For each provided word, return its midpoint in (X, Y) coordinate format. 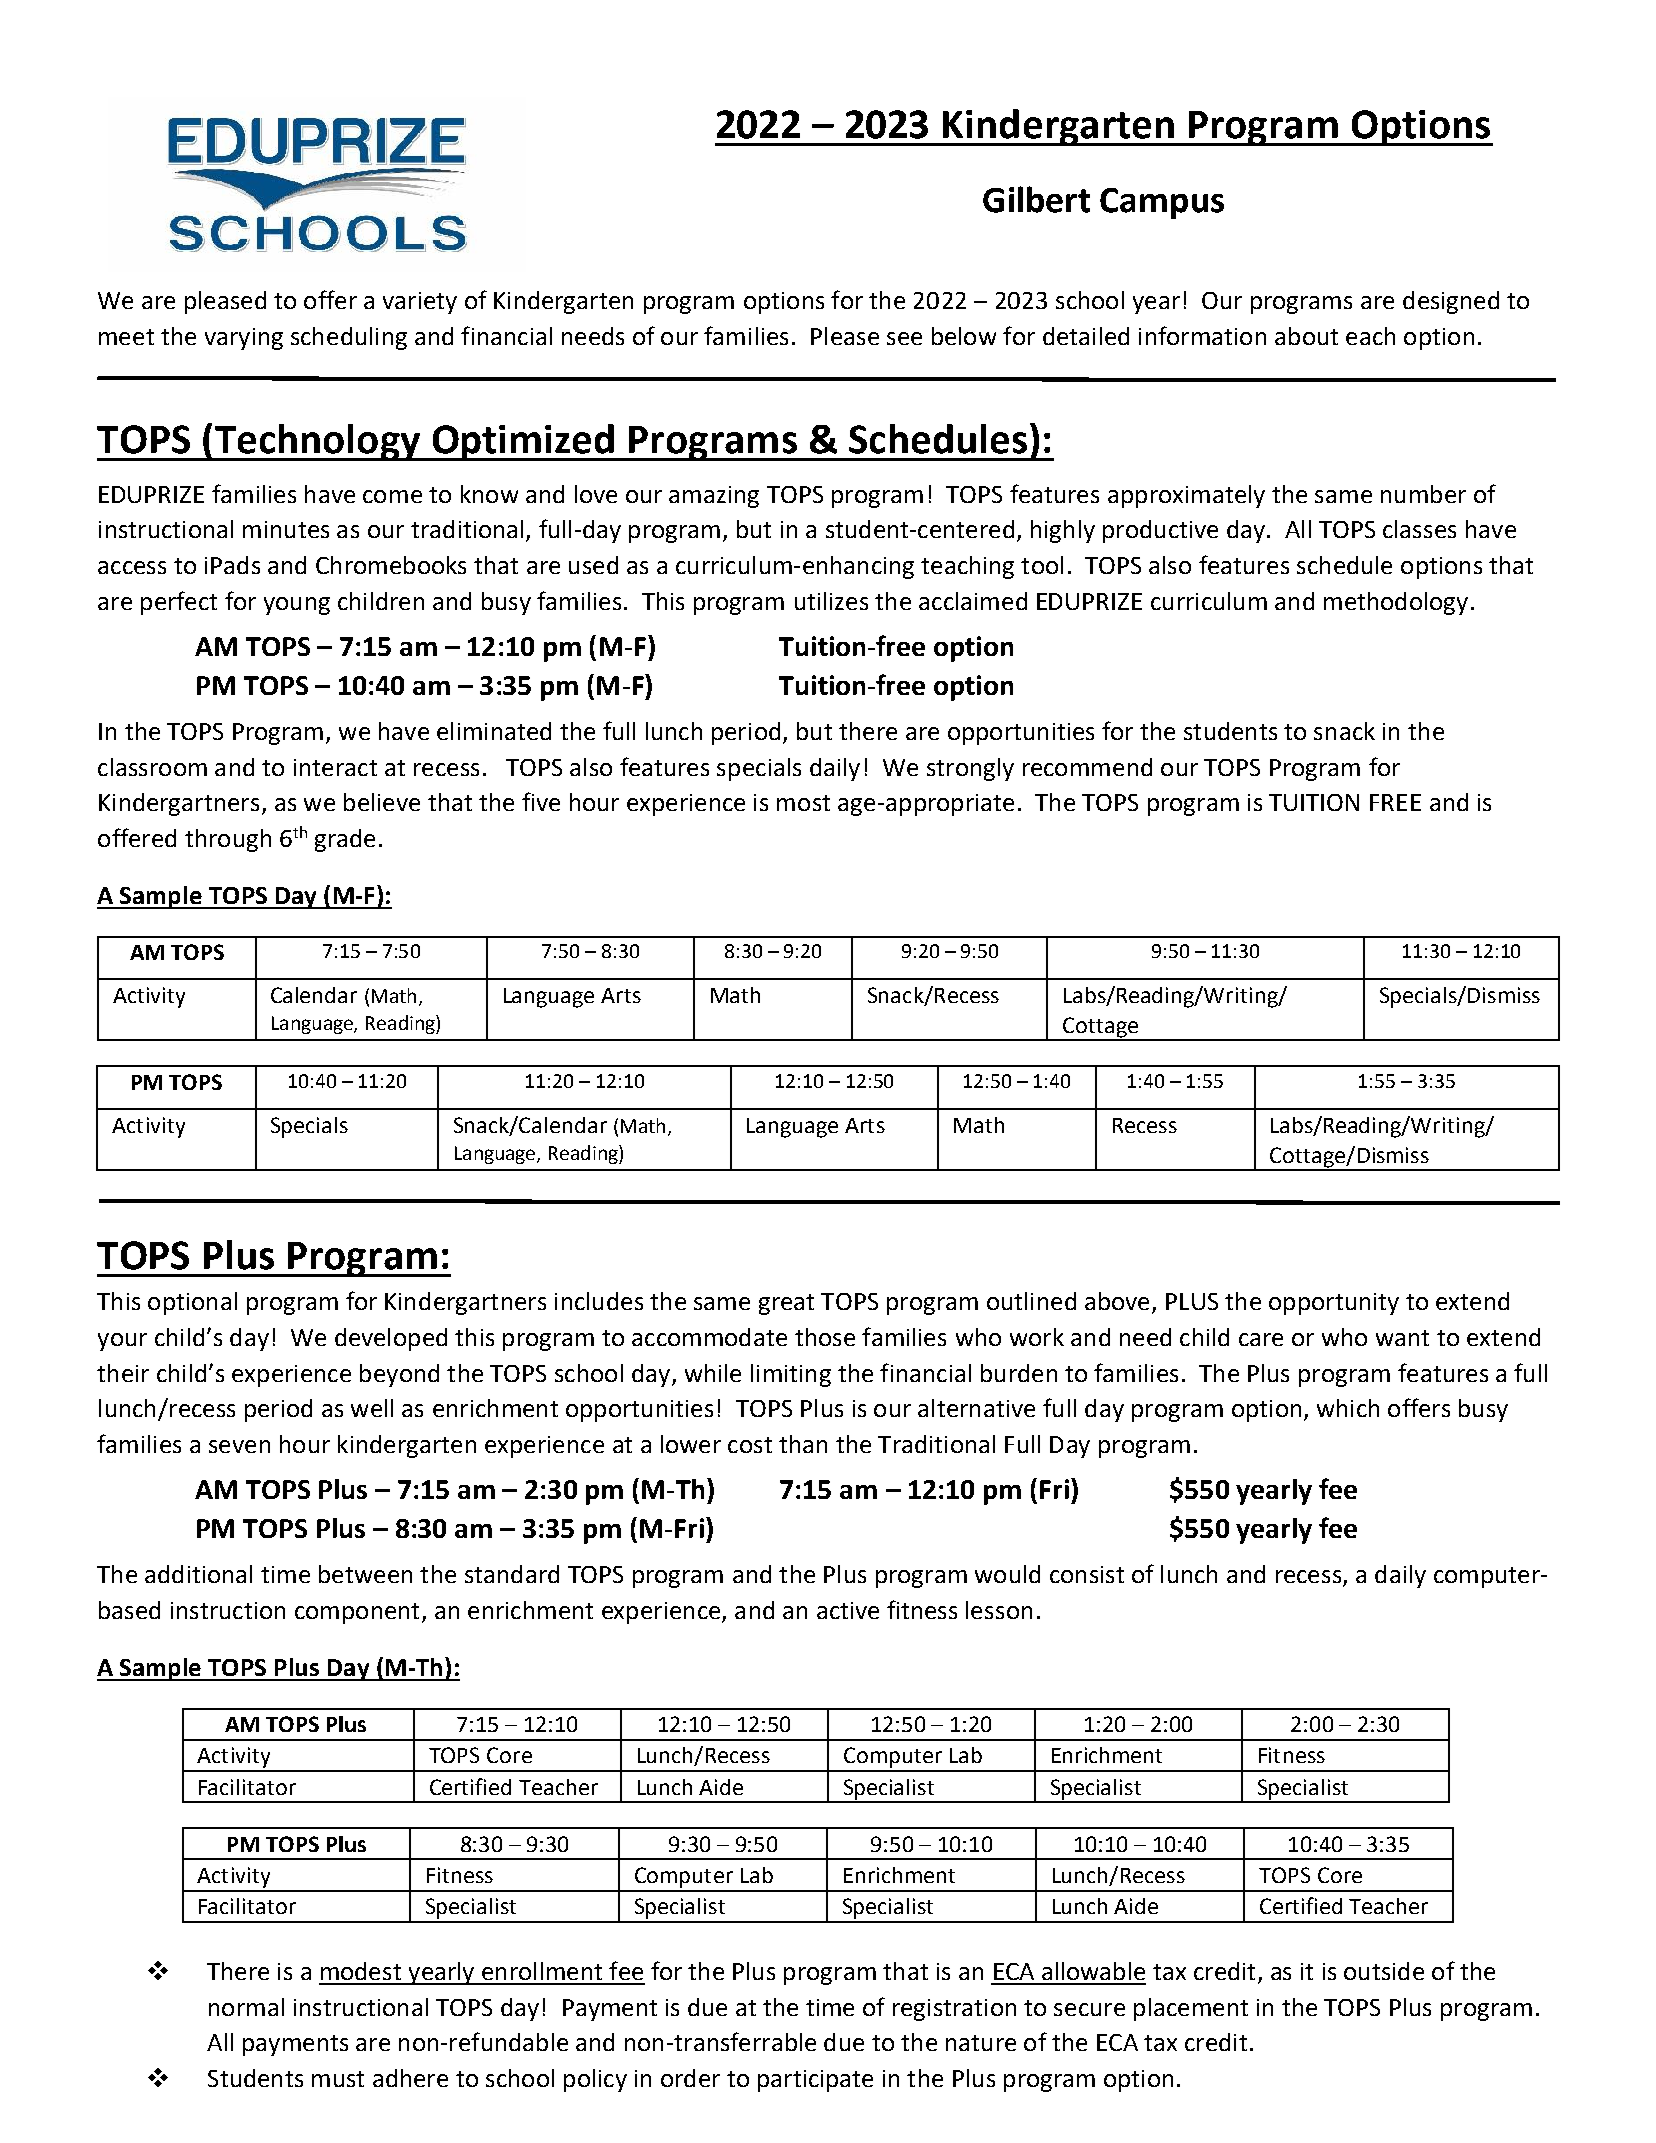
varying (244, 339)
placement (1191, 2009)
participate (815, 2081)
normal (246, 2007)
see (904, 338)
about (1306, 336)
